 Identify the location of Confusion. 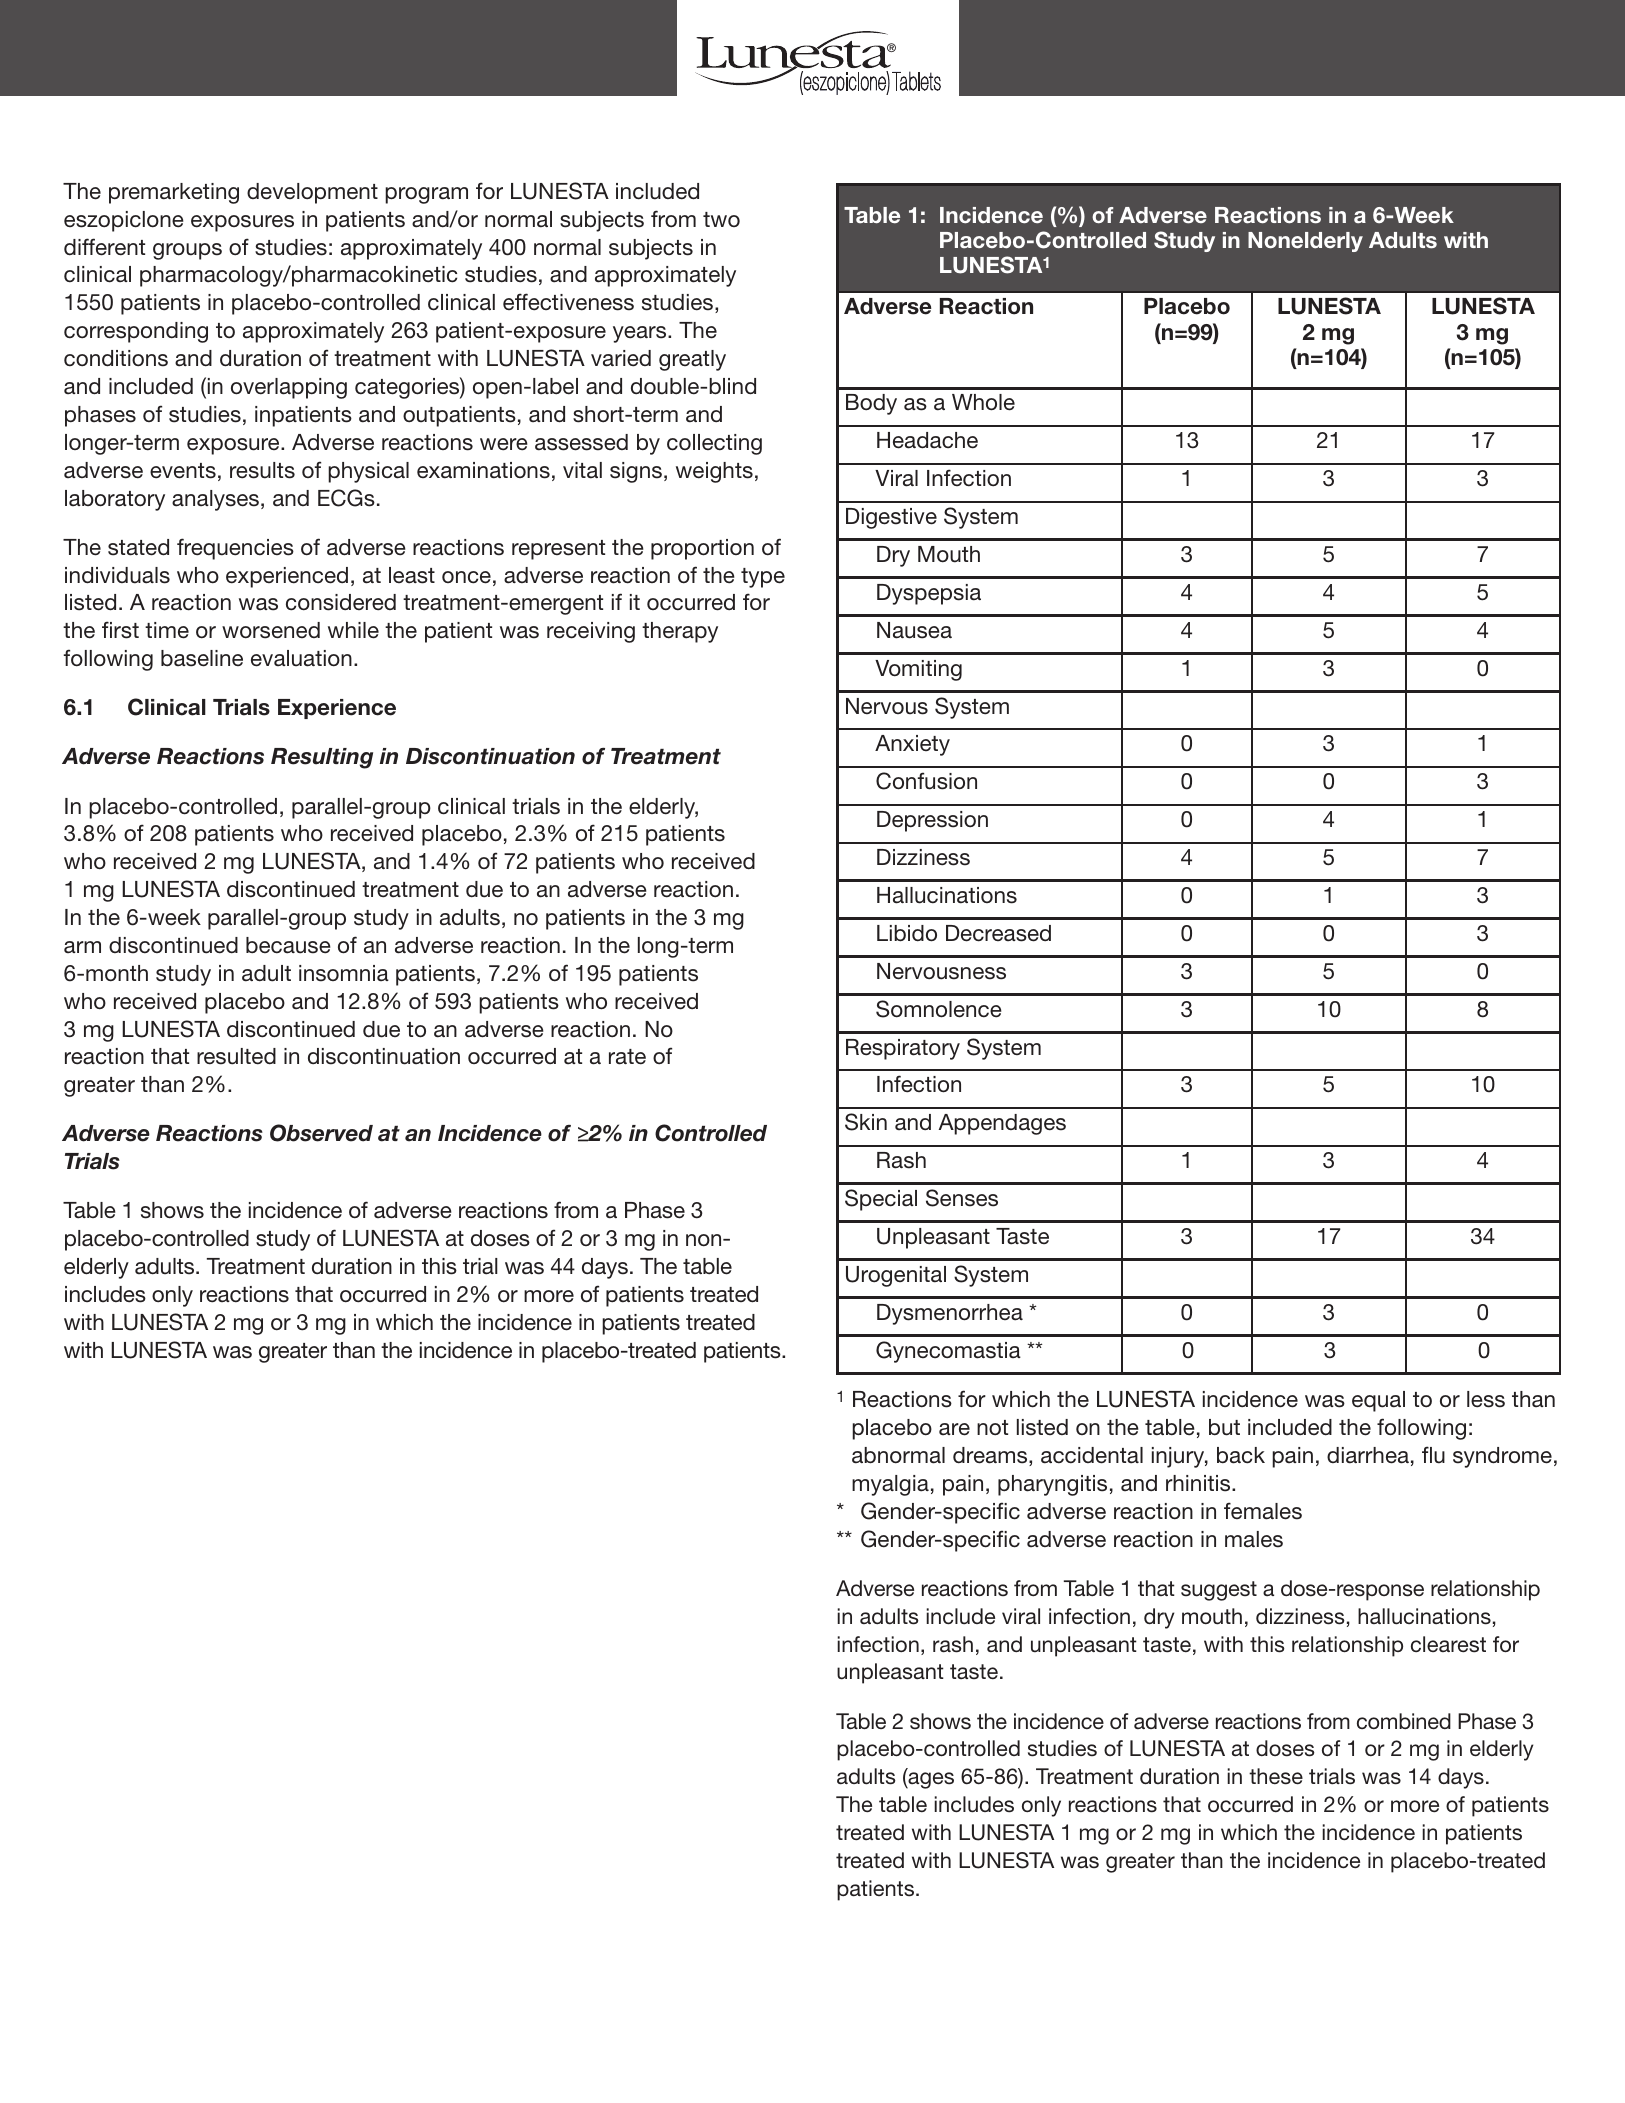
(926, 781).
